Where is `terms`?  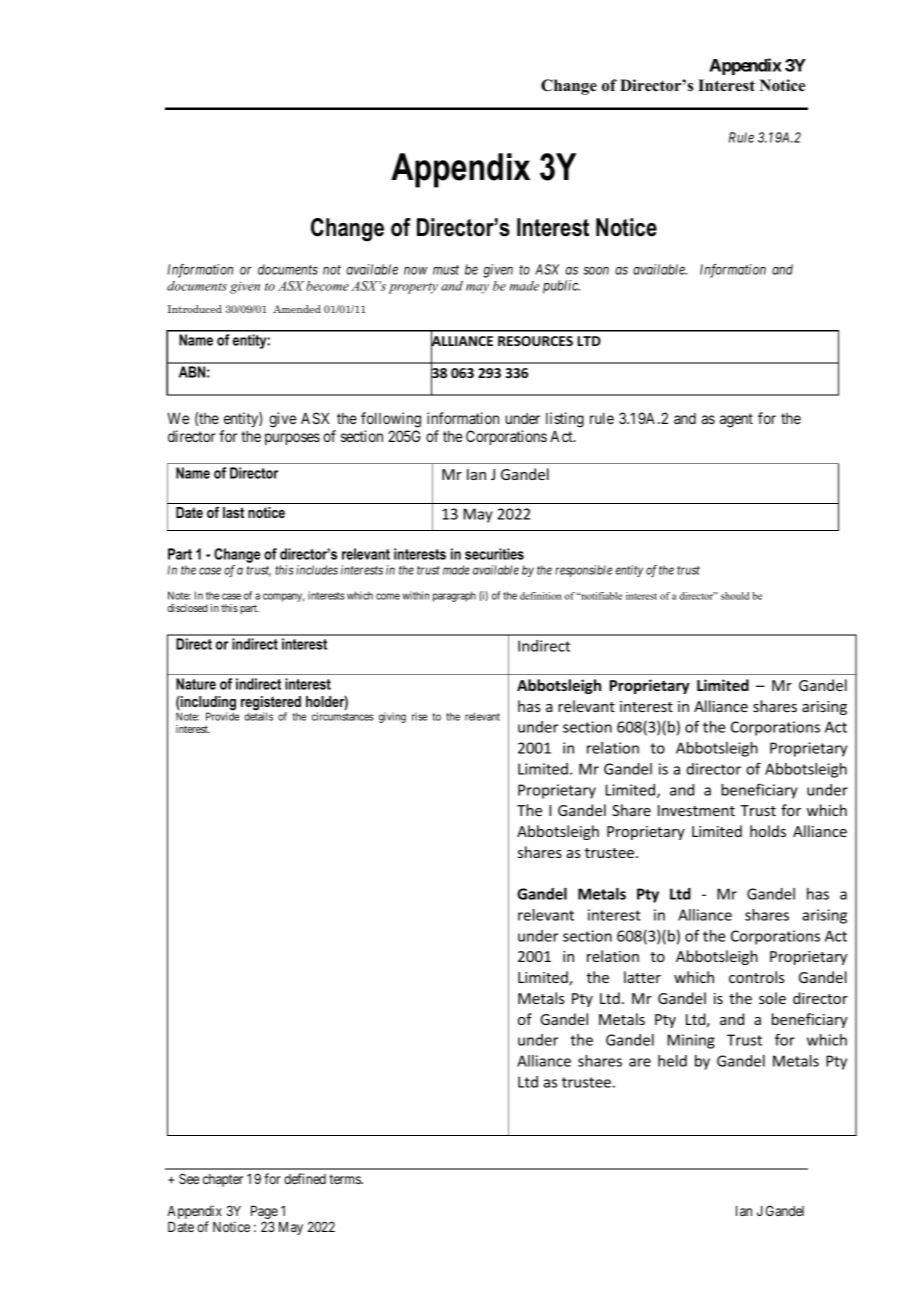
terms is located at coordinates (345, 1179).
